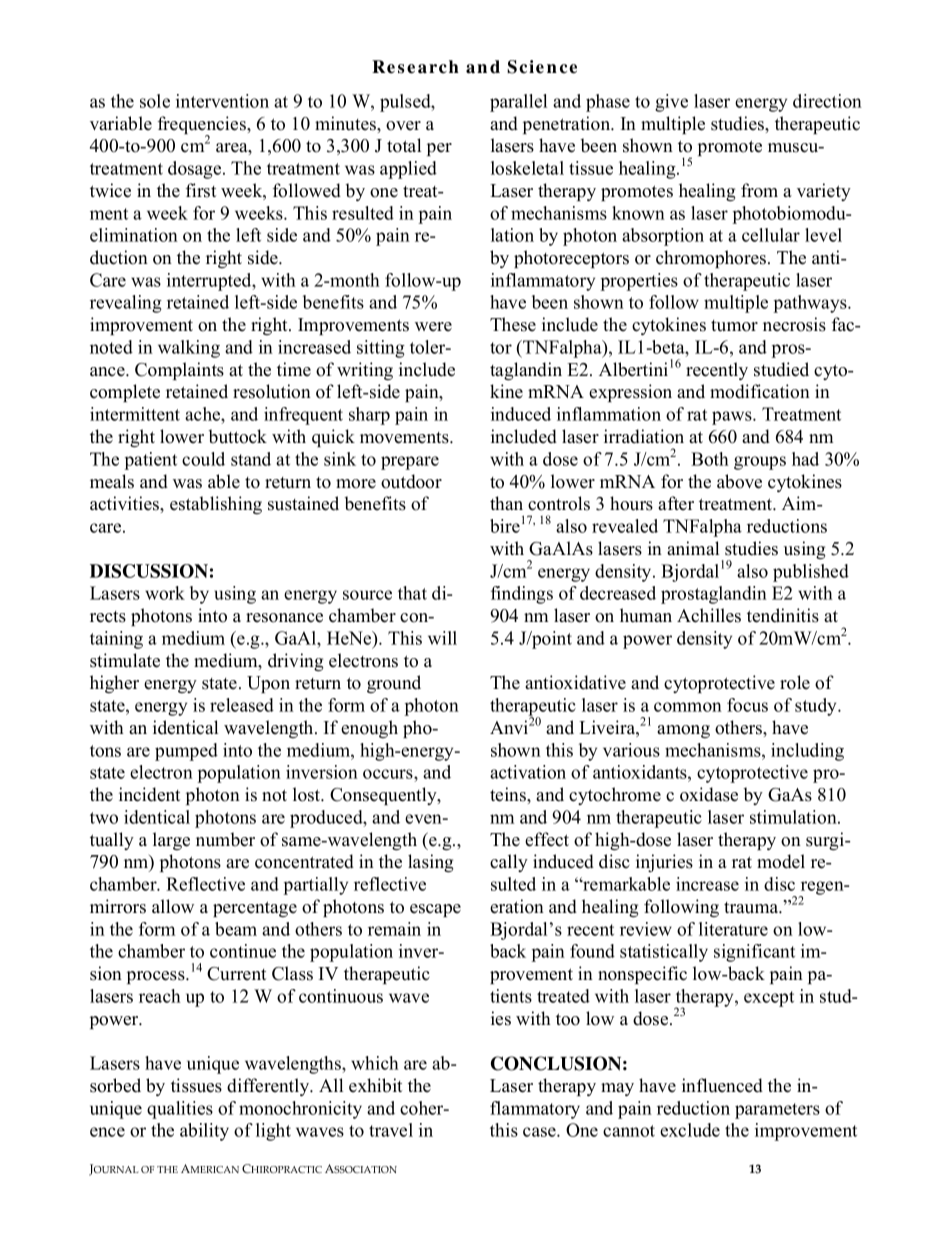 The image size is (952, 1233). Describe the element at coordinates (171, 841) in the screenshot. I see `large` at that location.
